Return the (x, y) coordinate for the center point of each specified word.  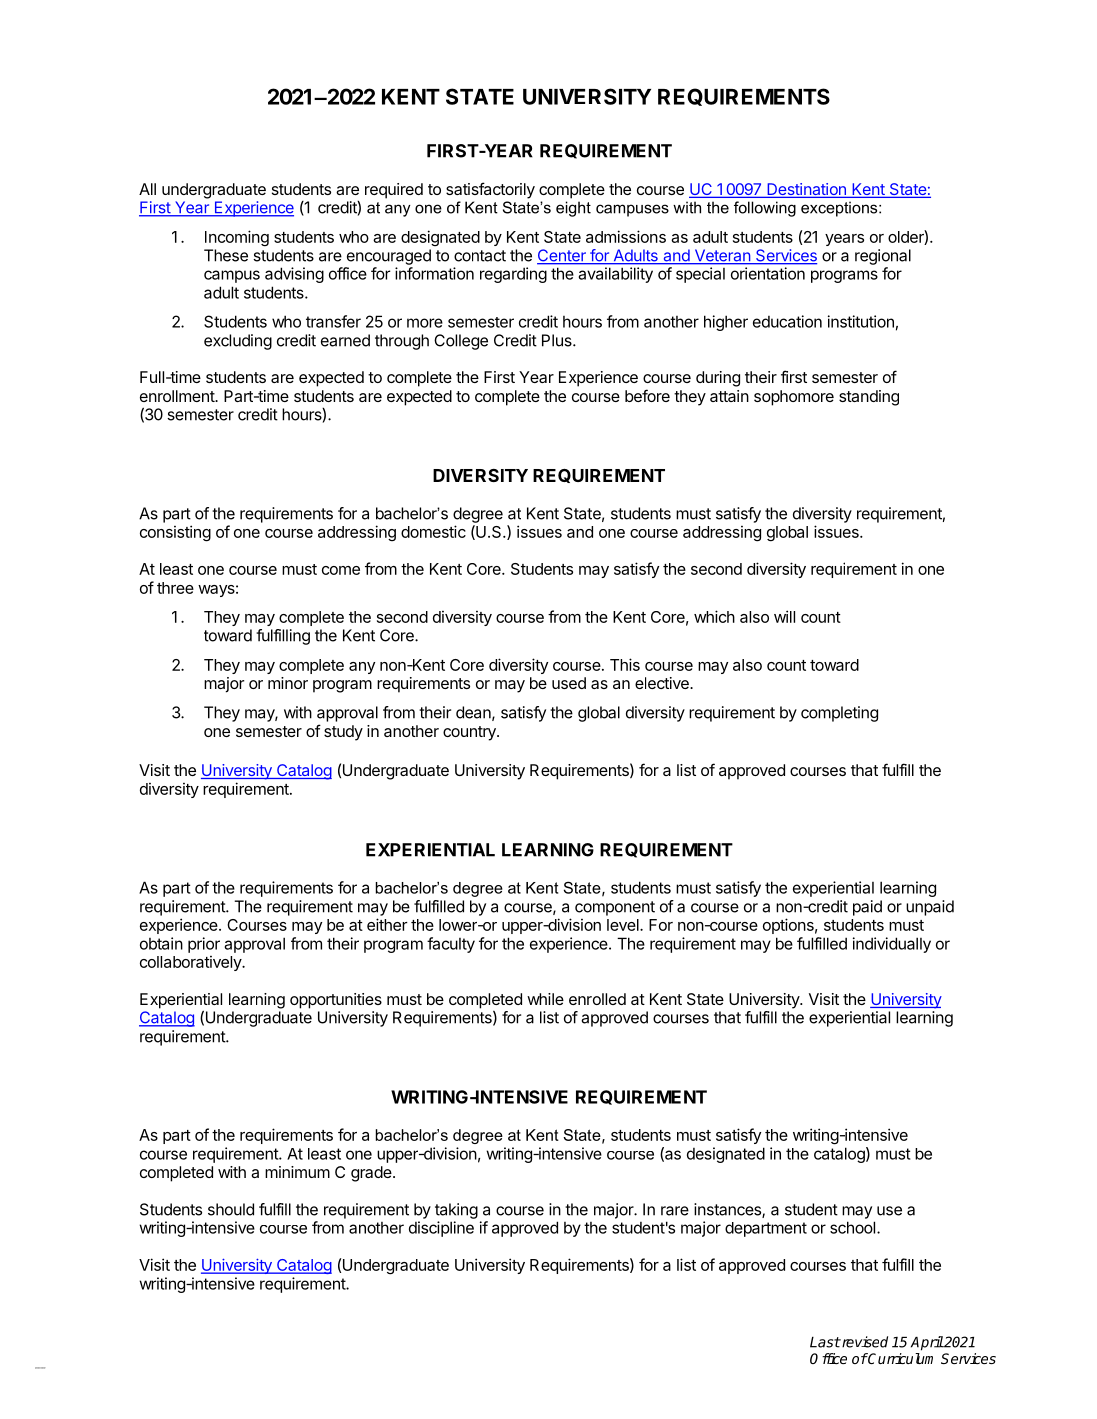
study (343, 733)
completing (839, 714)
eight (573, 209)
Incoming (237, 238)
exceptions (840, 209)
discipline (441, 1229)
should (231, 1209)
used (569, 683)
